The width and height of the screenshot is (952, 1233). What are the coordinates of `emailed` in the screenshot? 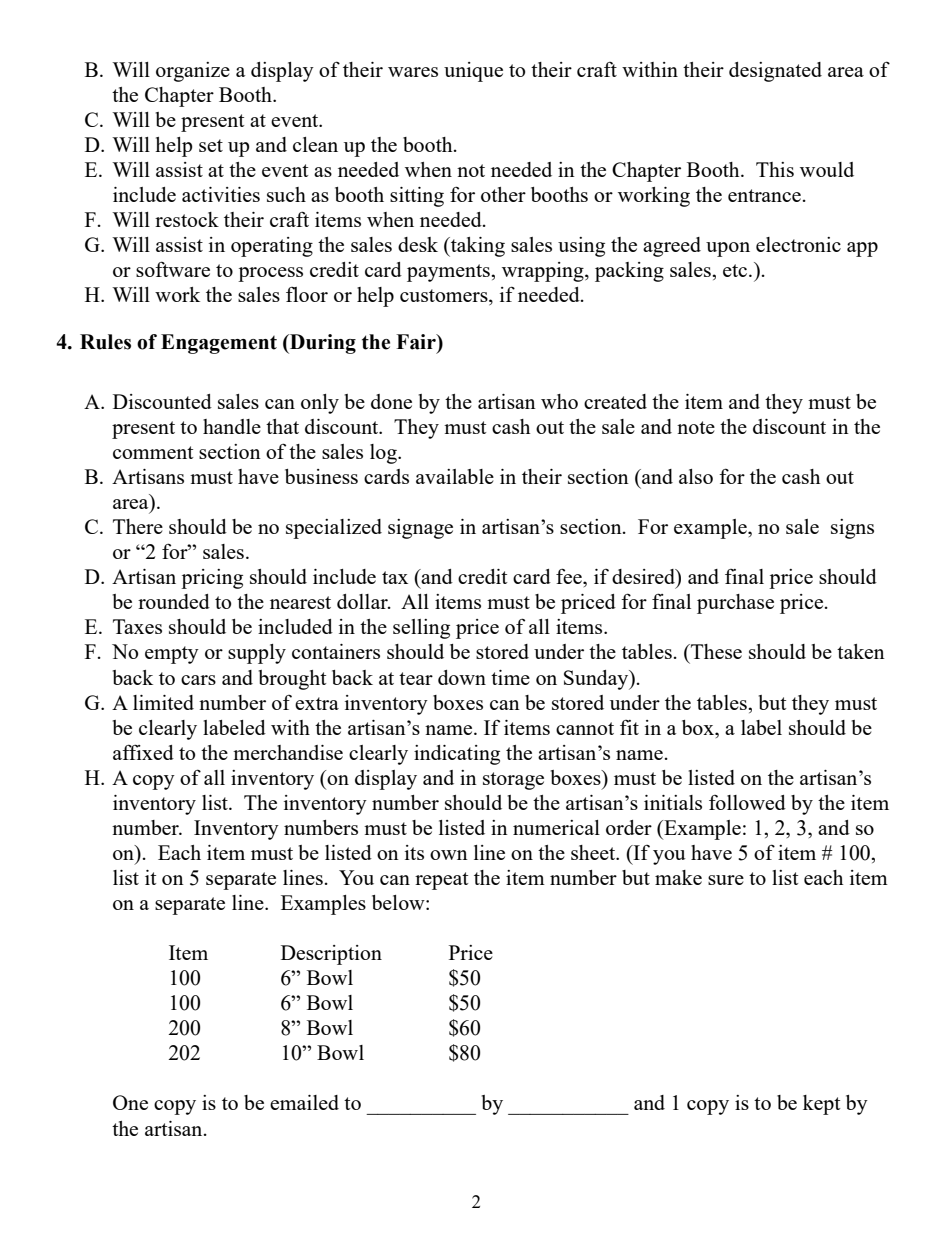 It's located at (304, 1102).
